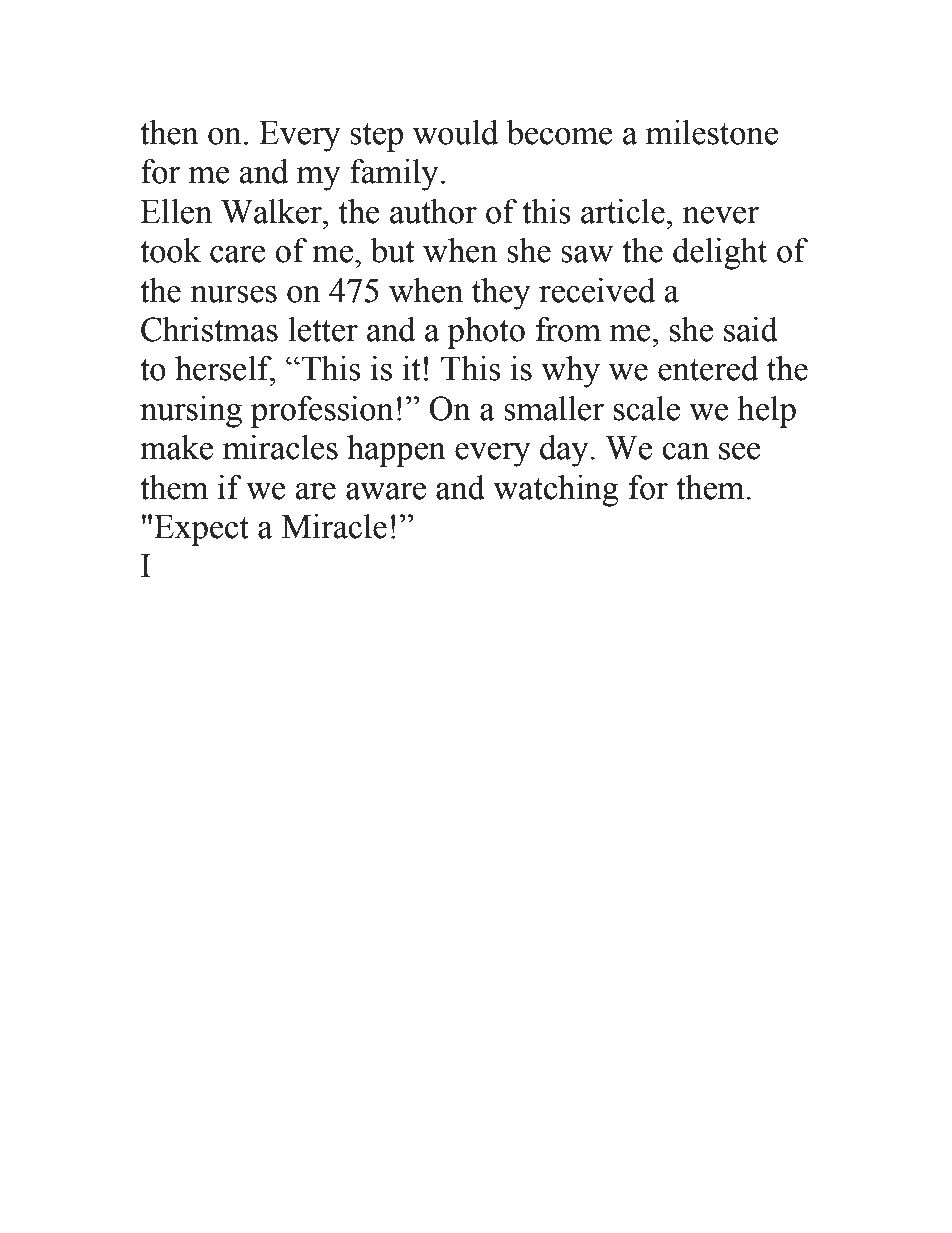 The width and height of the document is (952, 1233). I want to click on watching, so click(556, 491).
